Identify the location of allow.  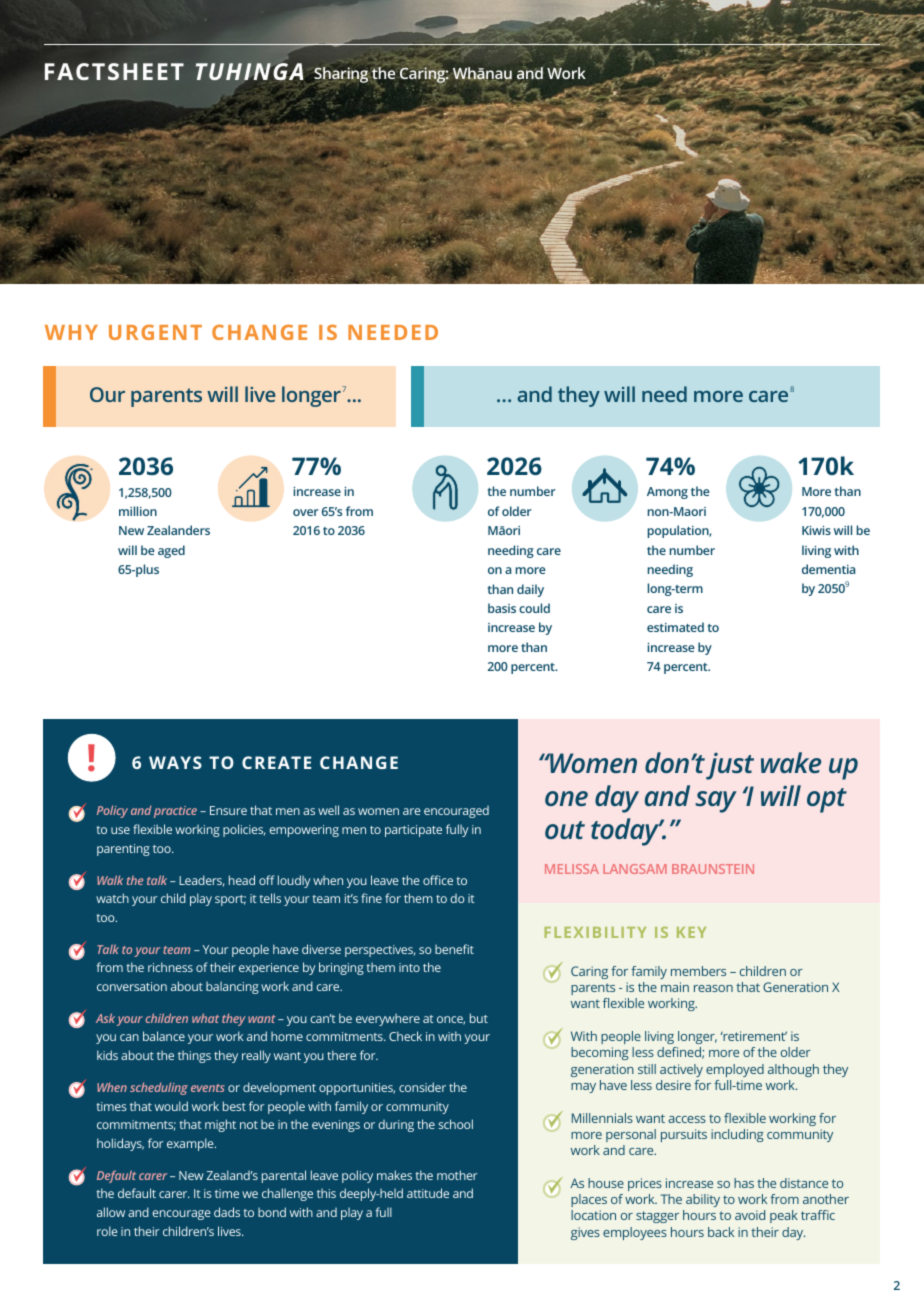
(111, 1212).
